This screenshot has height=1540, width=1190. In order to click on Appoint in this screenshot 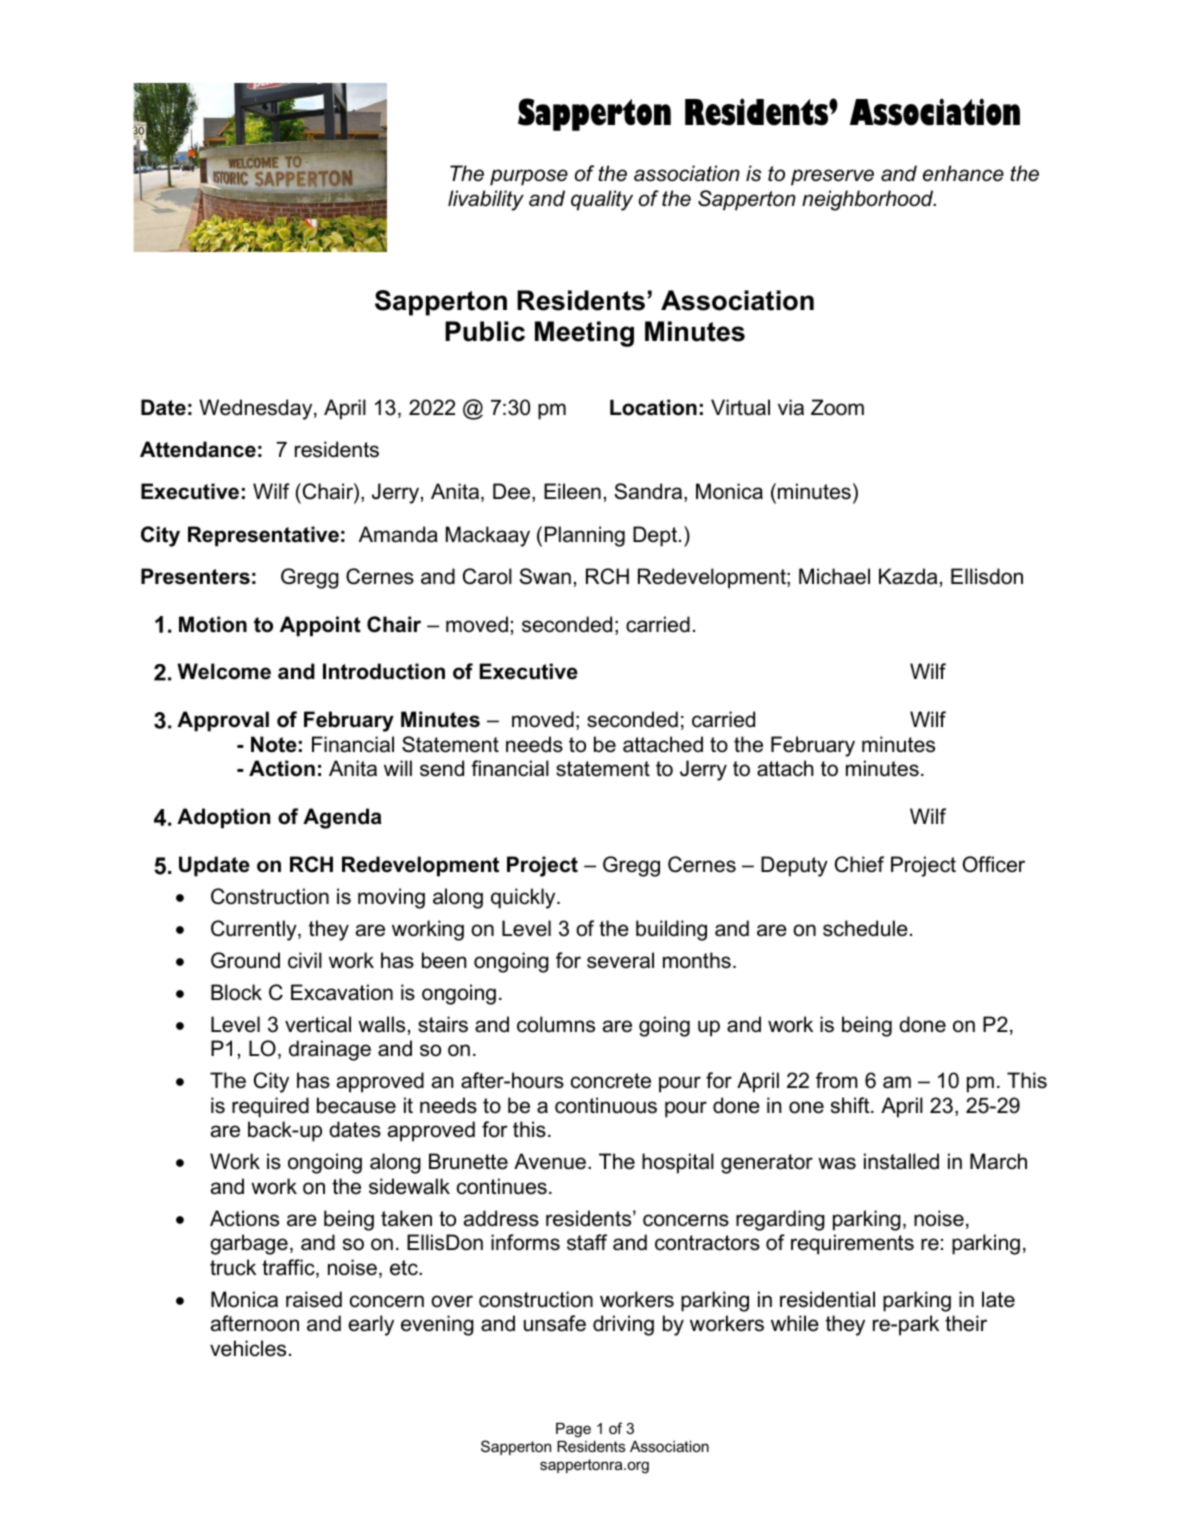, I will do `click(320, 626)`.
